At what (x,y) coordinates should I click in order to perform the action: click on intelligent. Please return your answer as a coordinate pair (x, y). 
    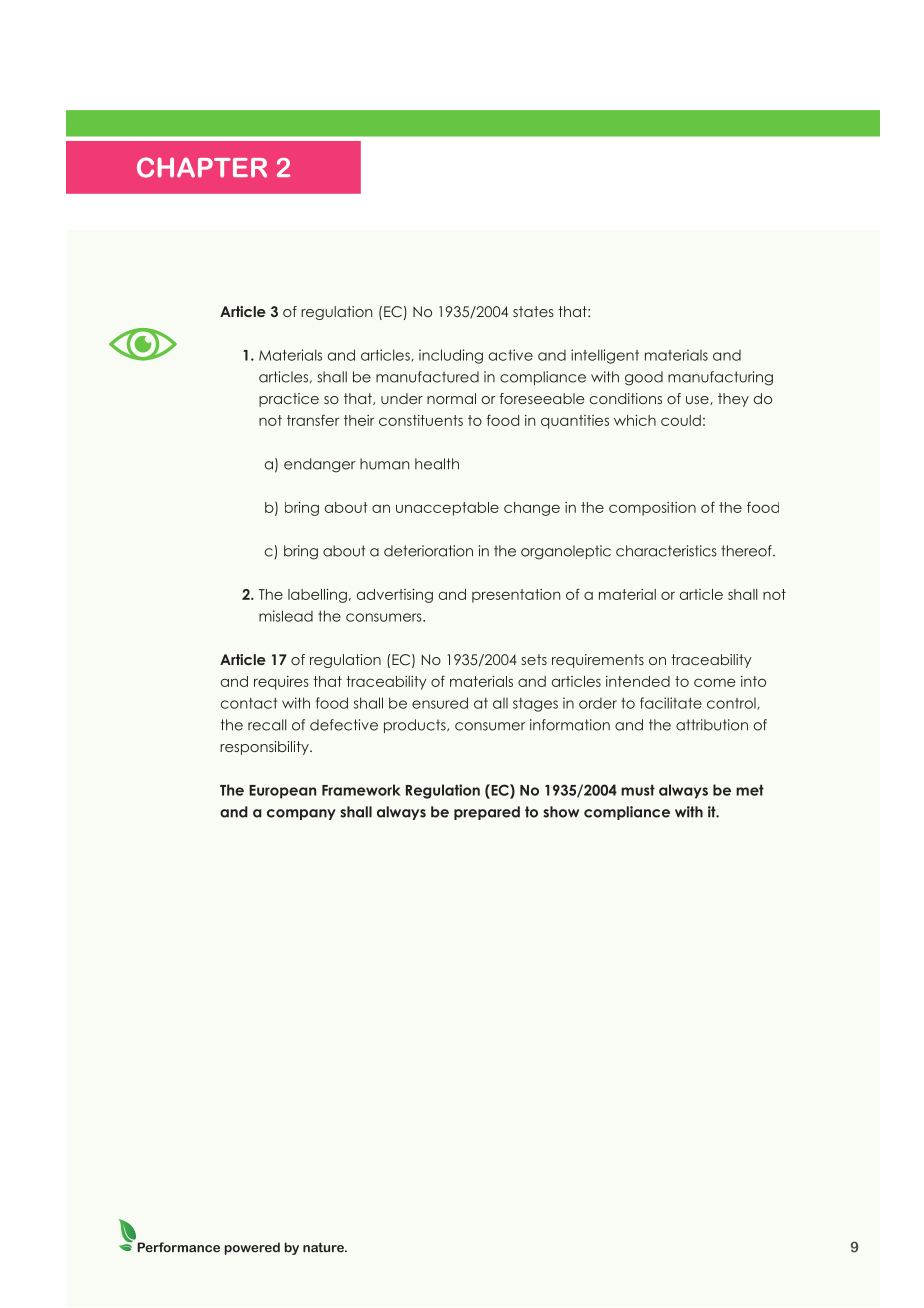
    Looking at the image, I should click on (605, 356).
